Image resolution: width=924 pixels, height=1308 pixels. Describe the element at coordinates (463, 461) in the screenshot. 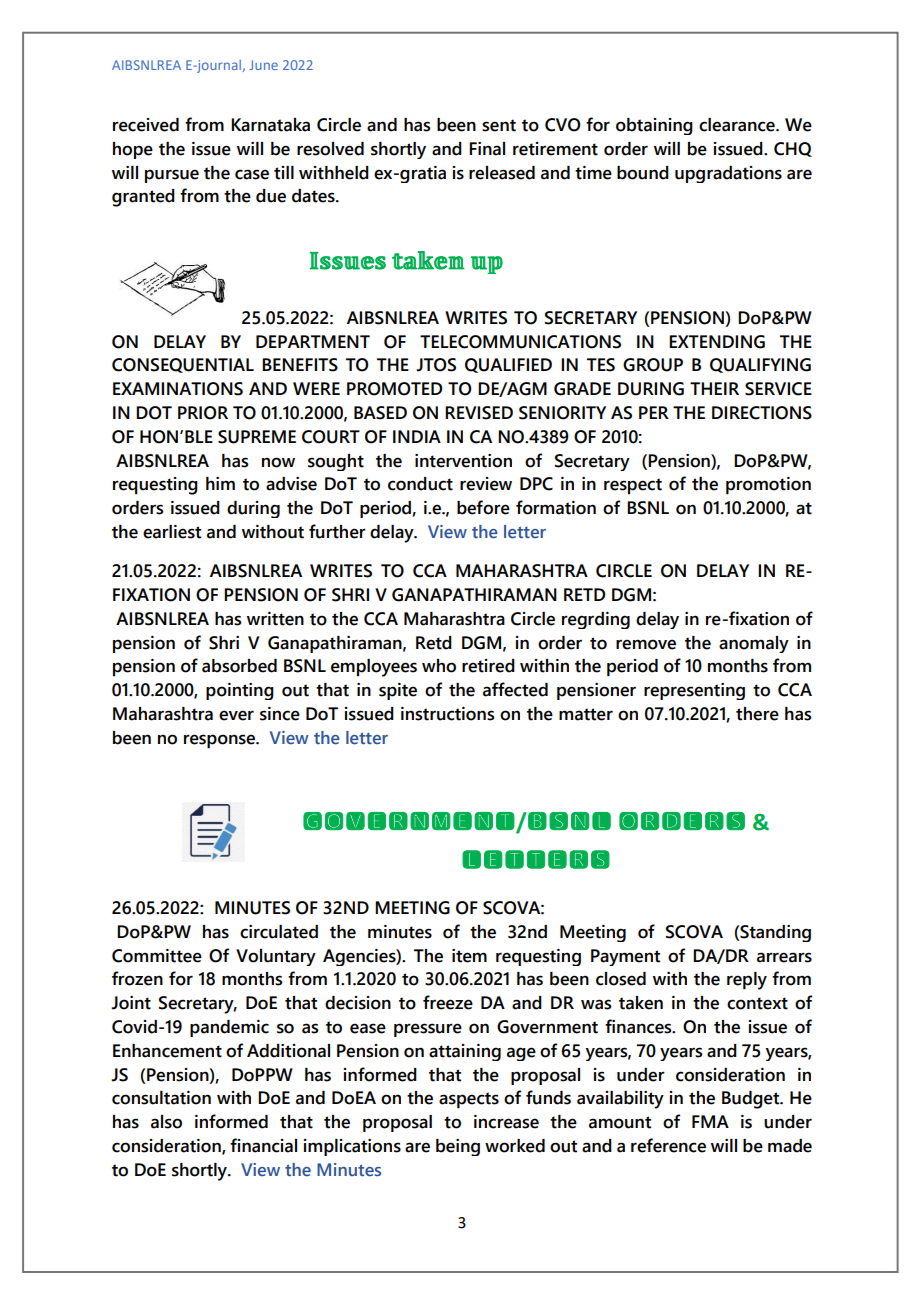

I see `intervention` at that location.
